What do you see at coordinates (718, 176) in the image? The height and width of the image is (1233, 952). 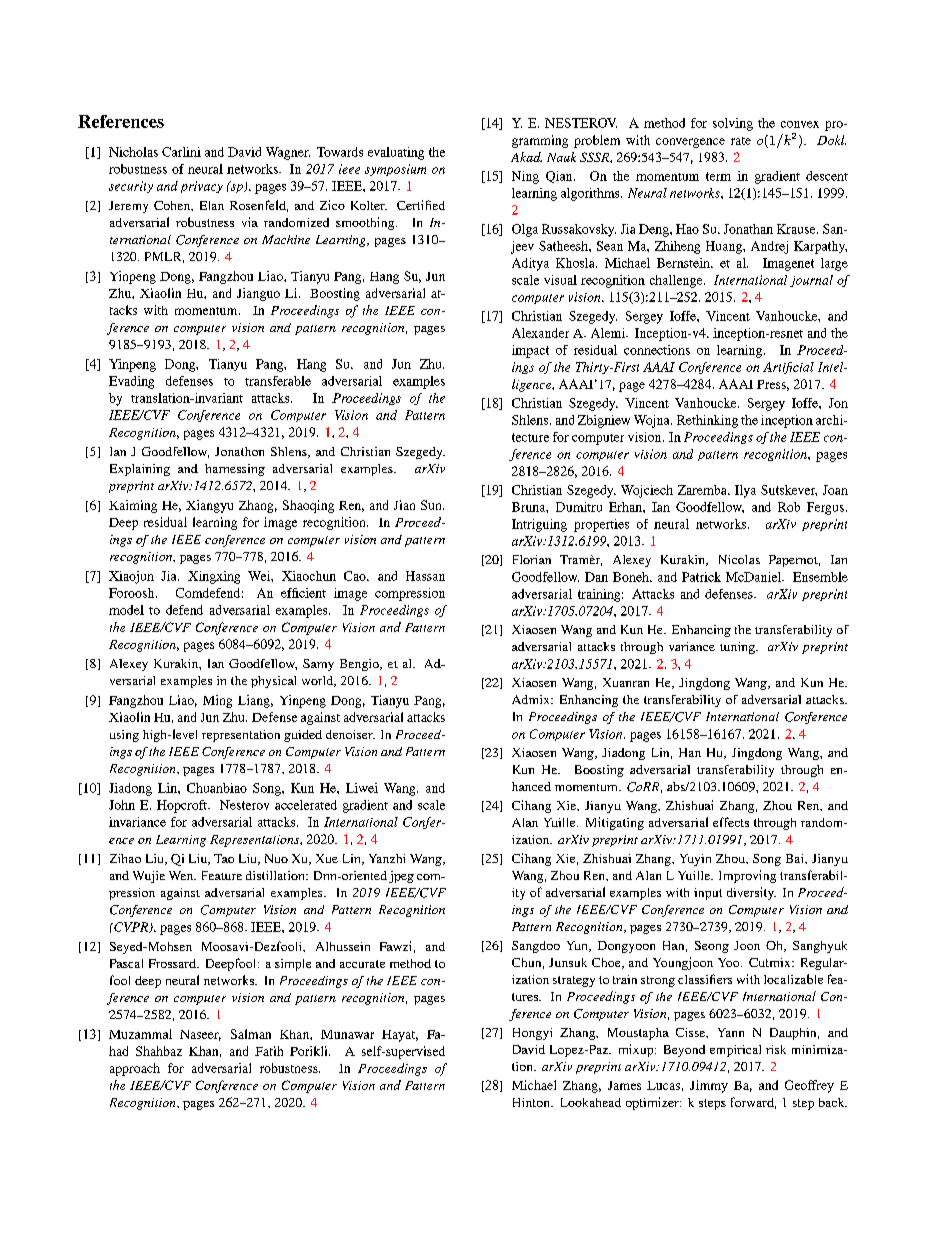 I see `term` at bounding box center [718, 176].
